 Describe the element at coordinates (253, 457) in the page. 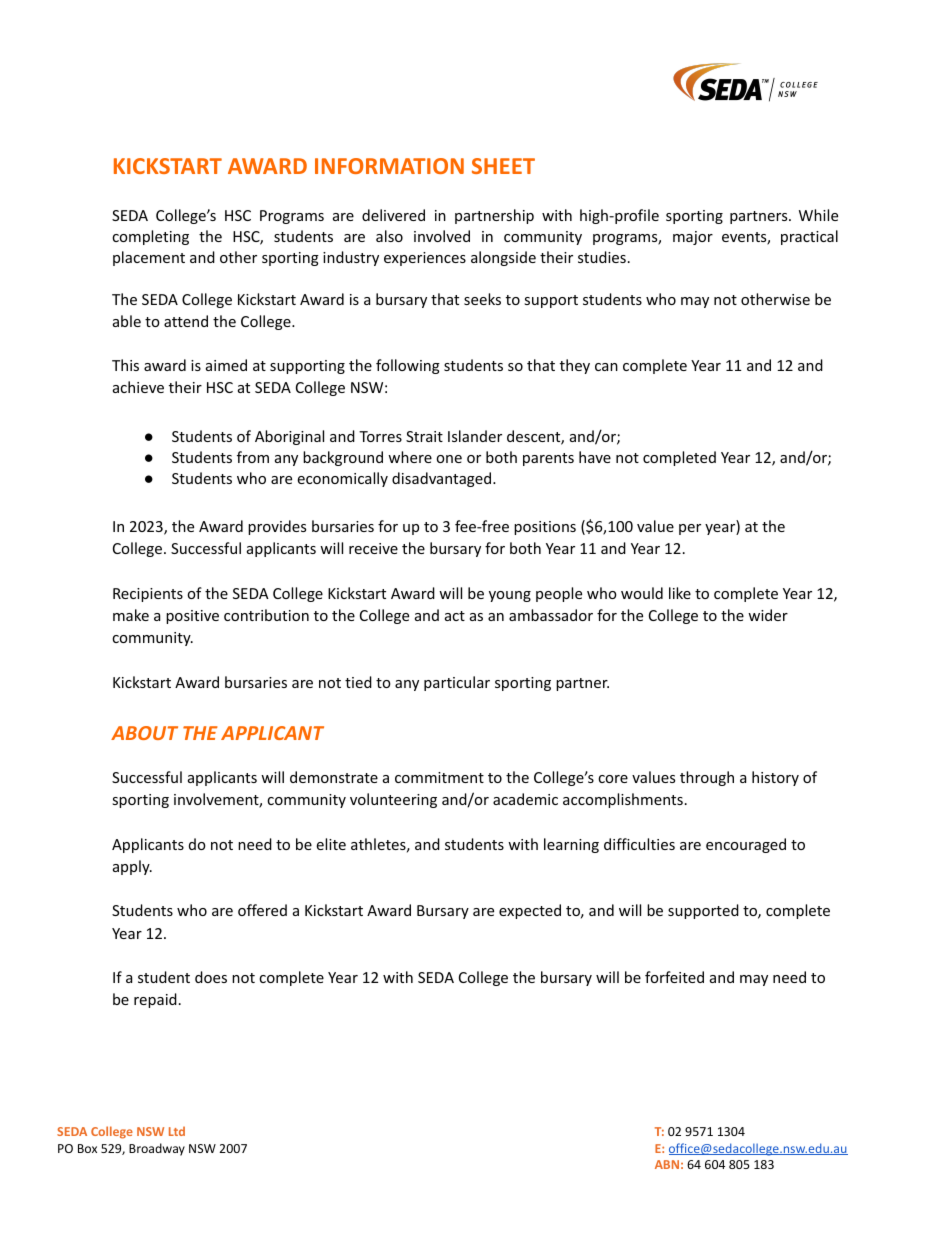

I see `from` at that location.
